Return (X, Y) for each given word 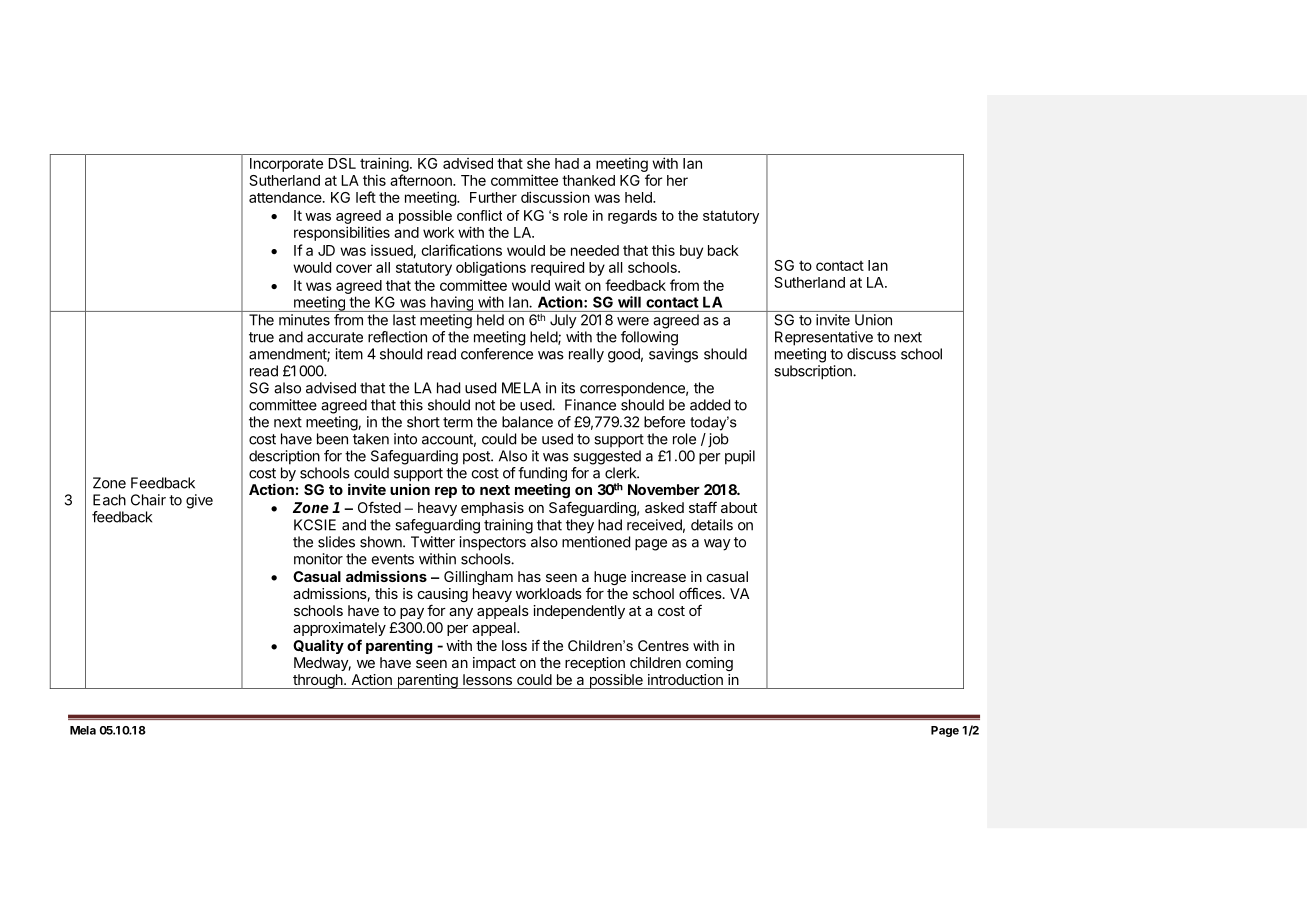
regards (632, 217)
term (458, 422)
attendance (286, 197)
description (284, 457)
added (710, 405)
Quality (318, 646)
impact (494, 664)
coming (709, 664)
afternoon (422, 180)
